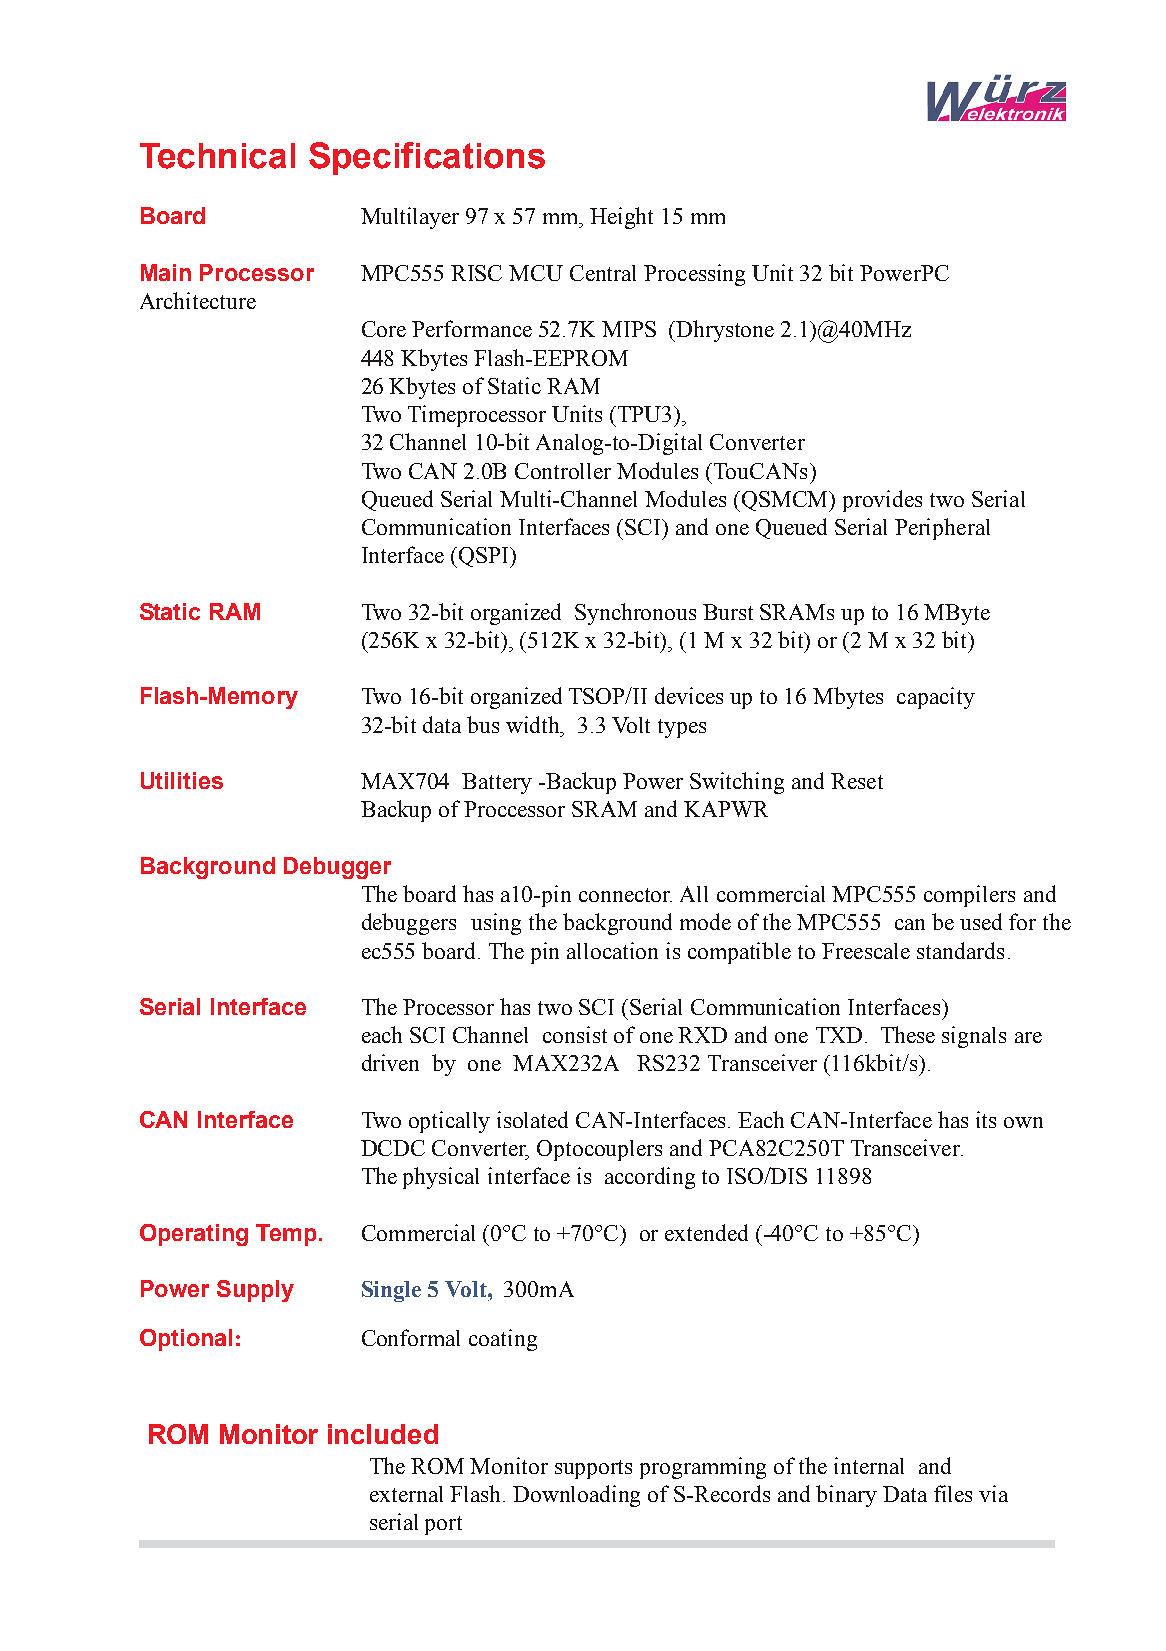 The image size is (1166, 1651). I want to click on Reset, so click(857, 781).
